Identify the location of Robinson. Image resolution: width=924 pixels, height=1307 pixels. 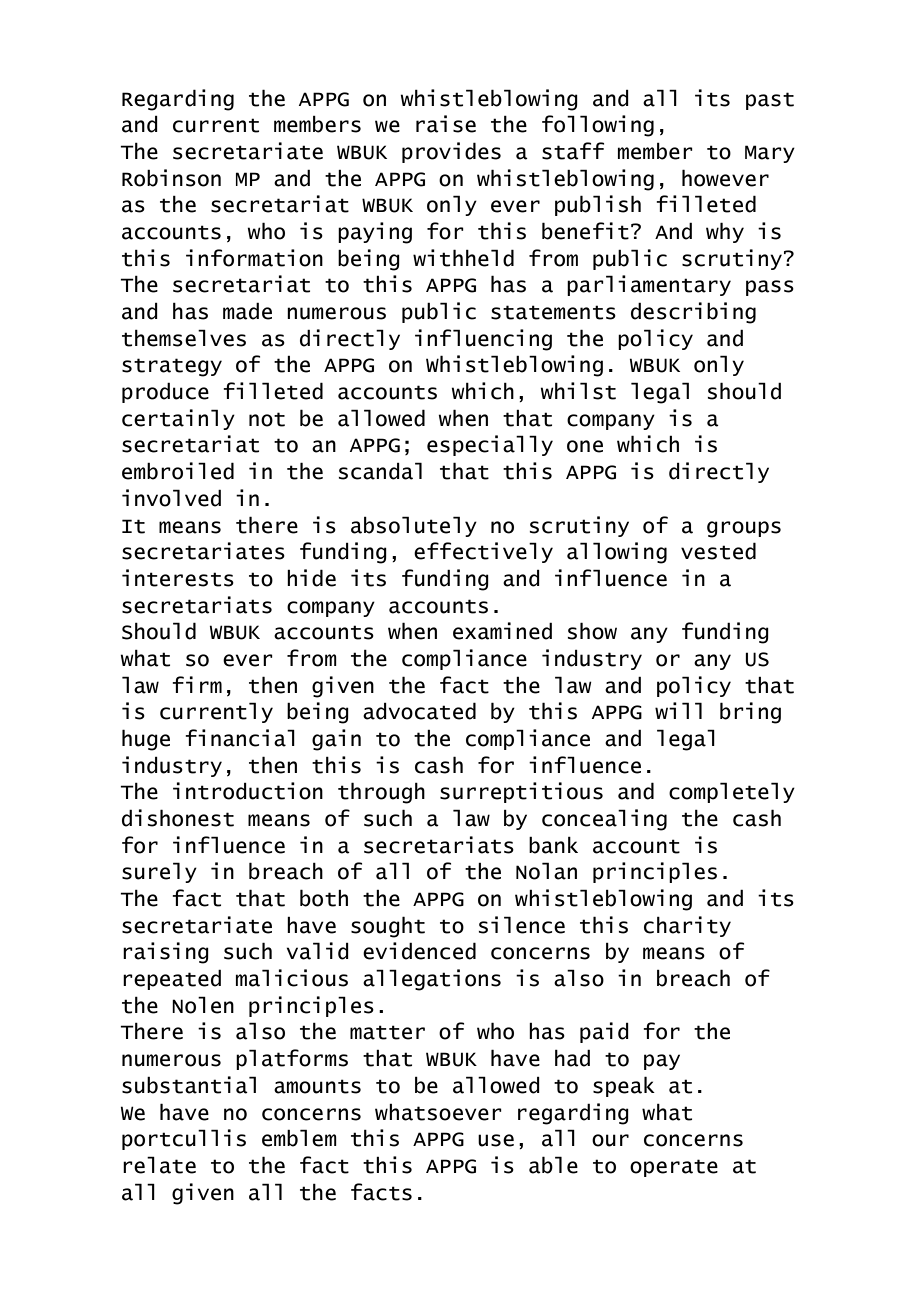
(171, 178).
